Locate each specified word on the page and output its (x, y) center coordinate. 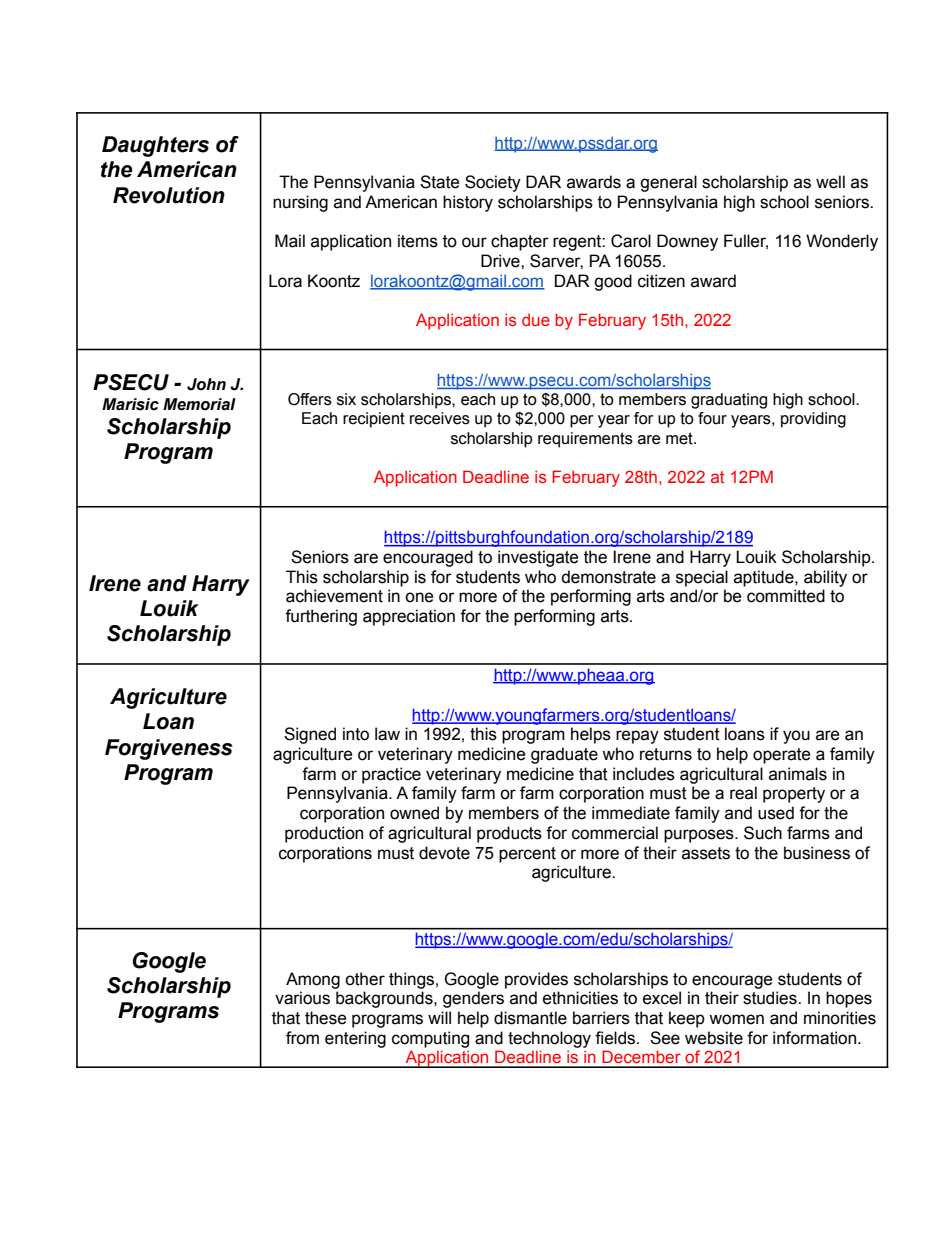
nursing (300, 203)
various (302, 998)
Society (493, 183)
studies (771, 998)
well (830, 182)
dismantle (530, 1018)
